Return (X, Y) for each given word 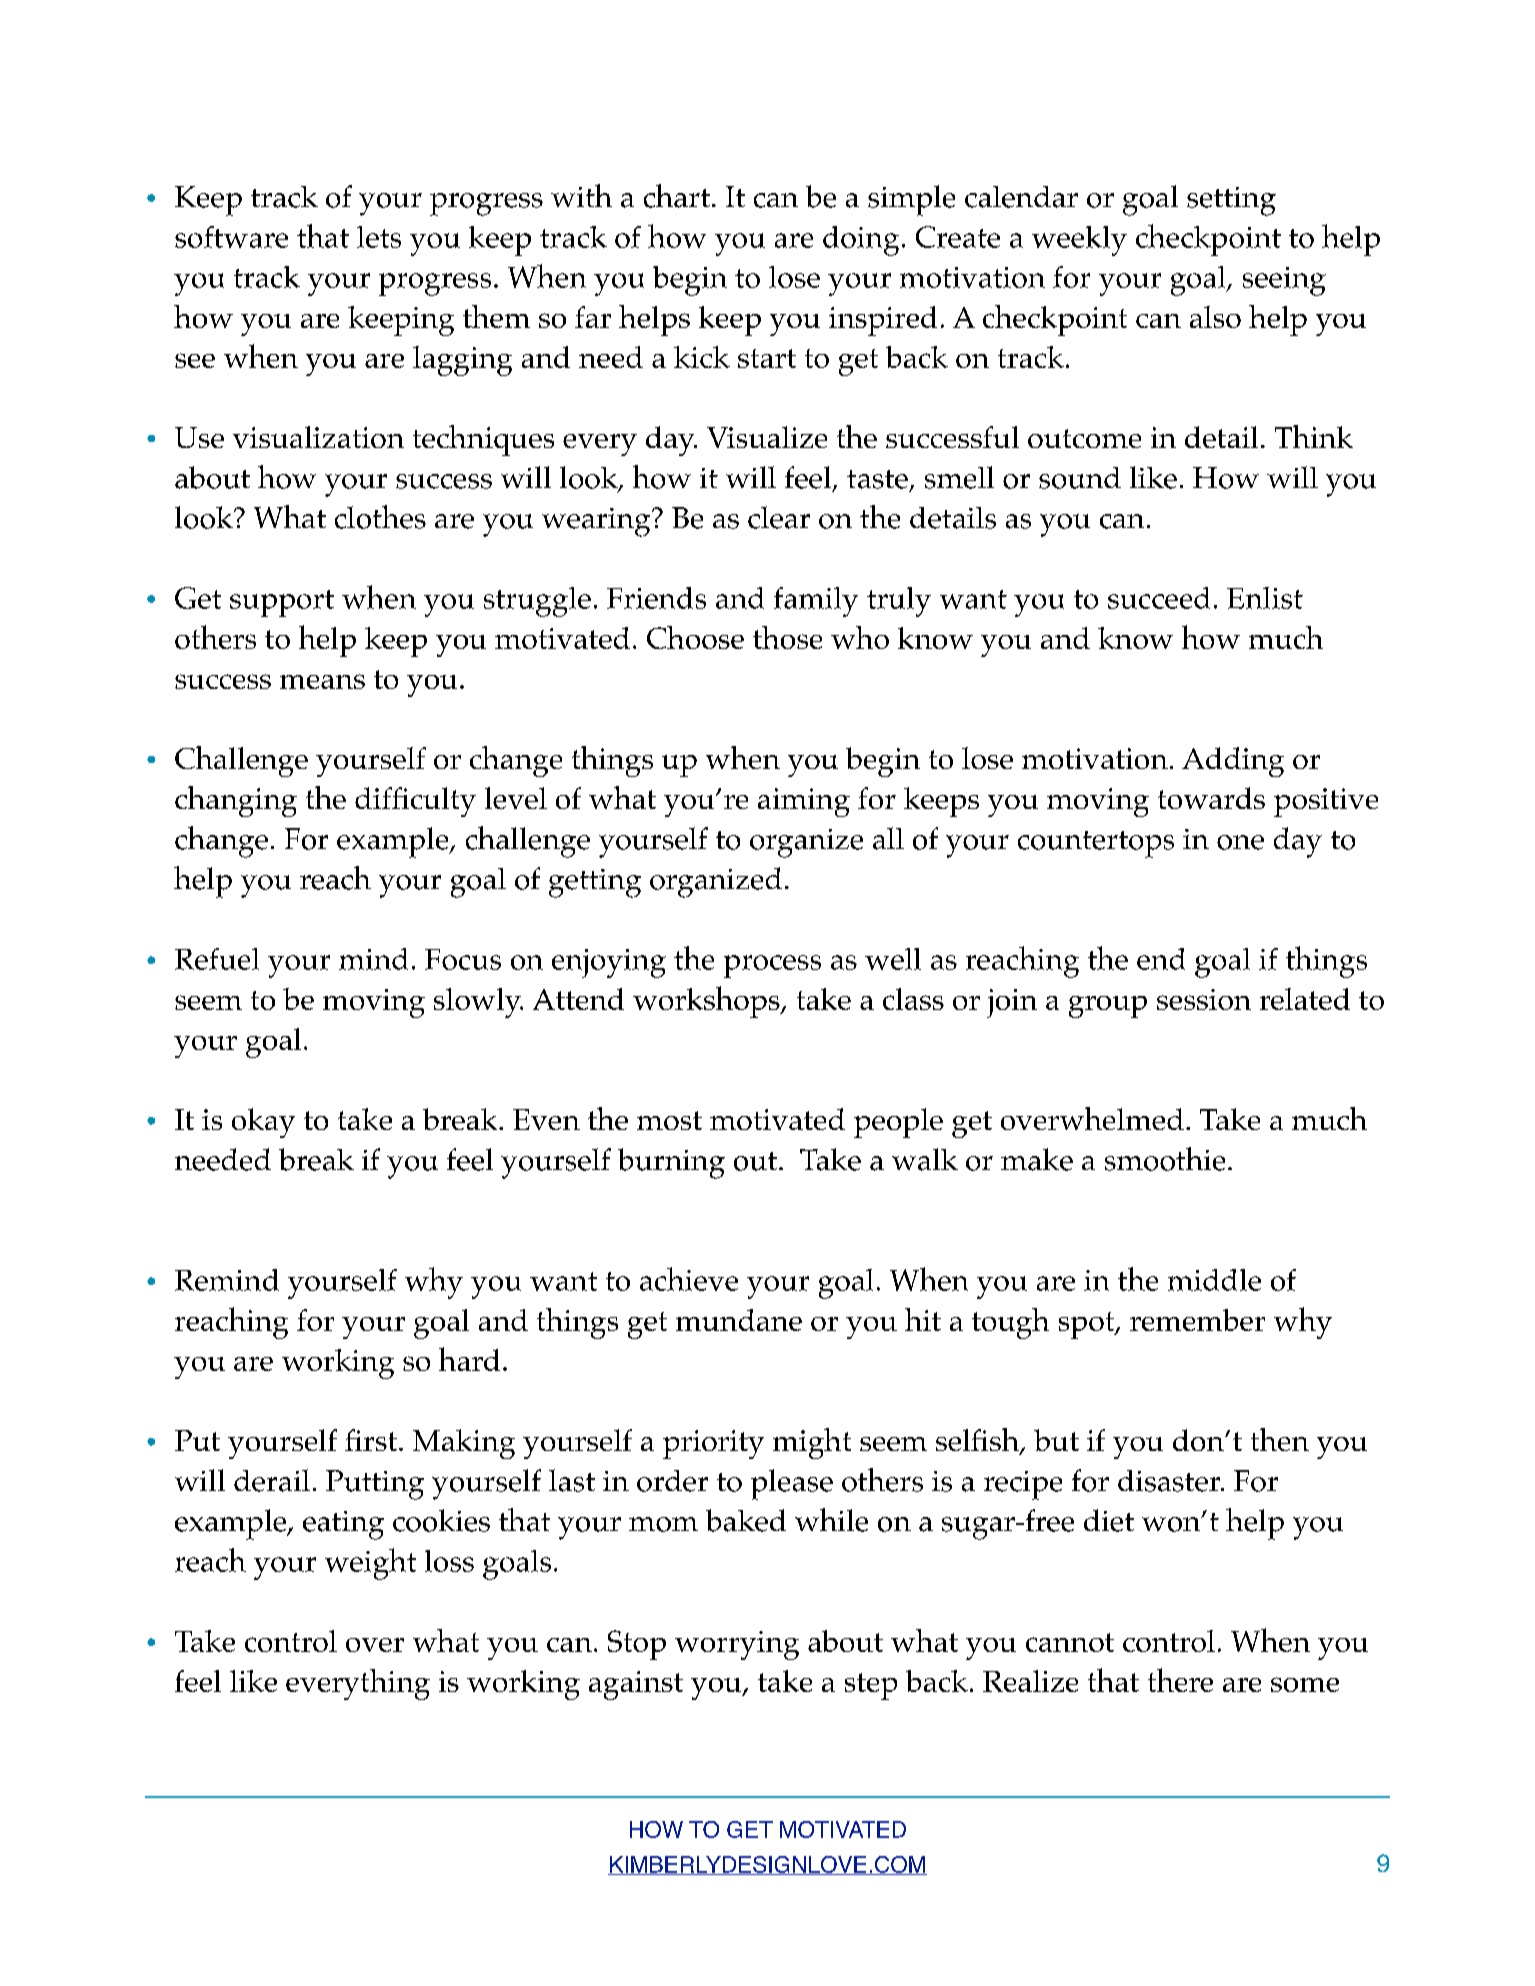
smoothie (1165, 1159)
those (787, 637)
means (322, 681)
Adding (1233, 762)
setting (1231, 201)
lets (379, 237)
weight (370, 1564)
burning (671, 1163)
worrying (737, 1645)
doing (861, 241)
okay (263, 1123)
